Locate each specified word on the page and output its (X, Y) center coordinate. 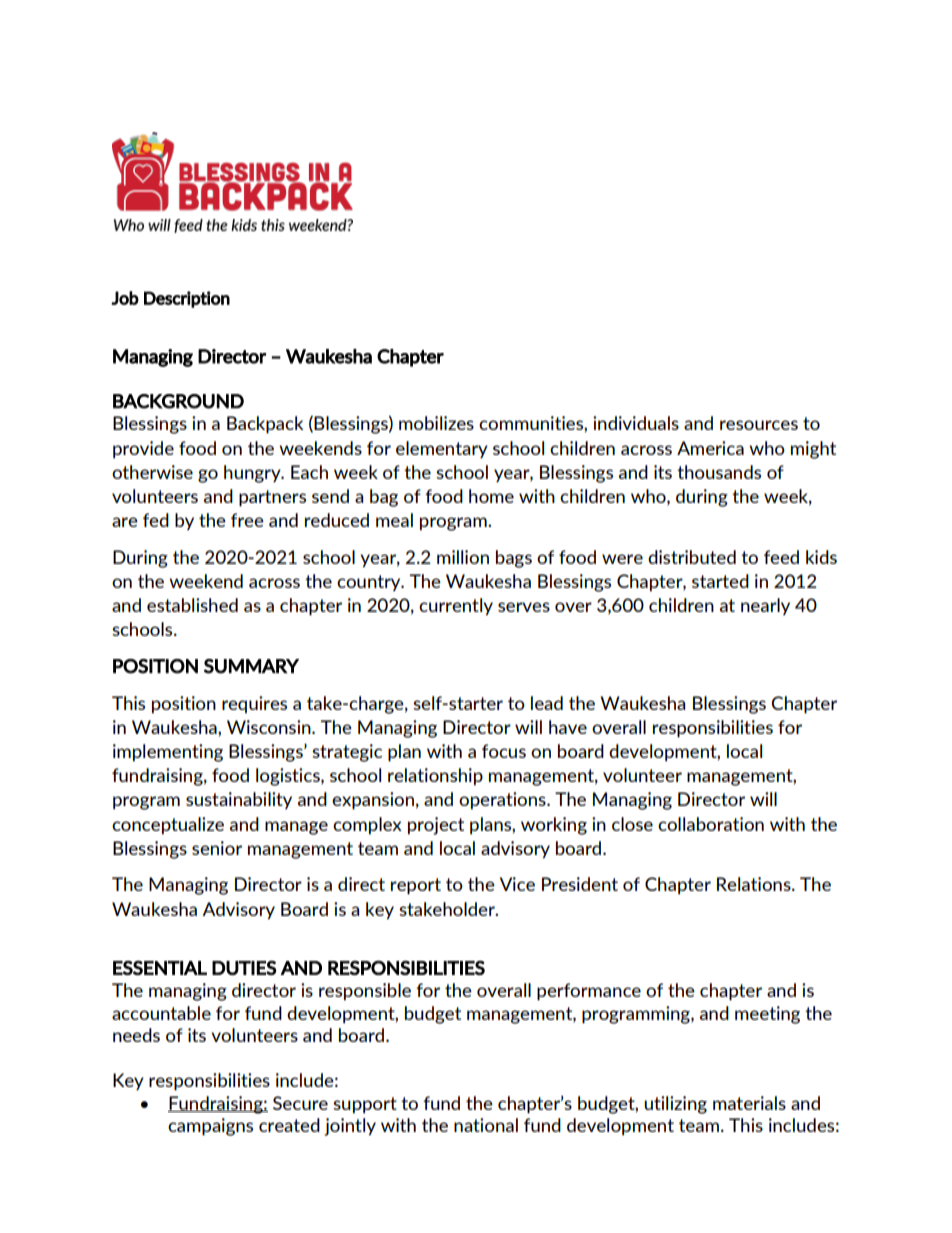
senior (217, 848)
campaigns (210, 1127)
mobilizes (436, 423)
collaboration (711, 824)
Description (187, 299)
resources (759, 425)
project (436, 826)
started (720, 581)
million (463, 557)
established (192, 605)
